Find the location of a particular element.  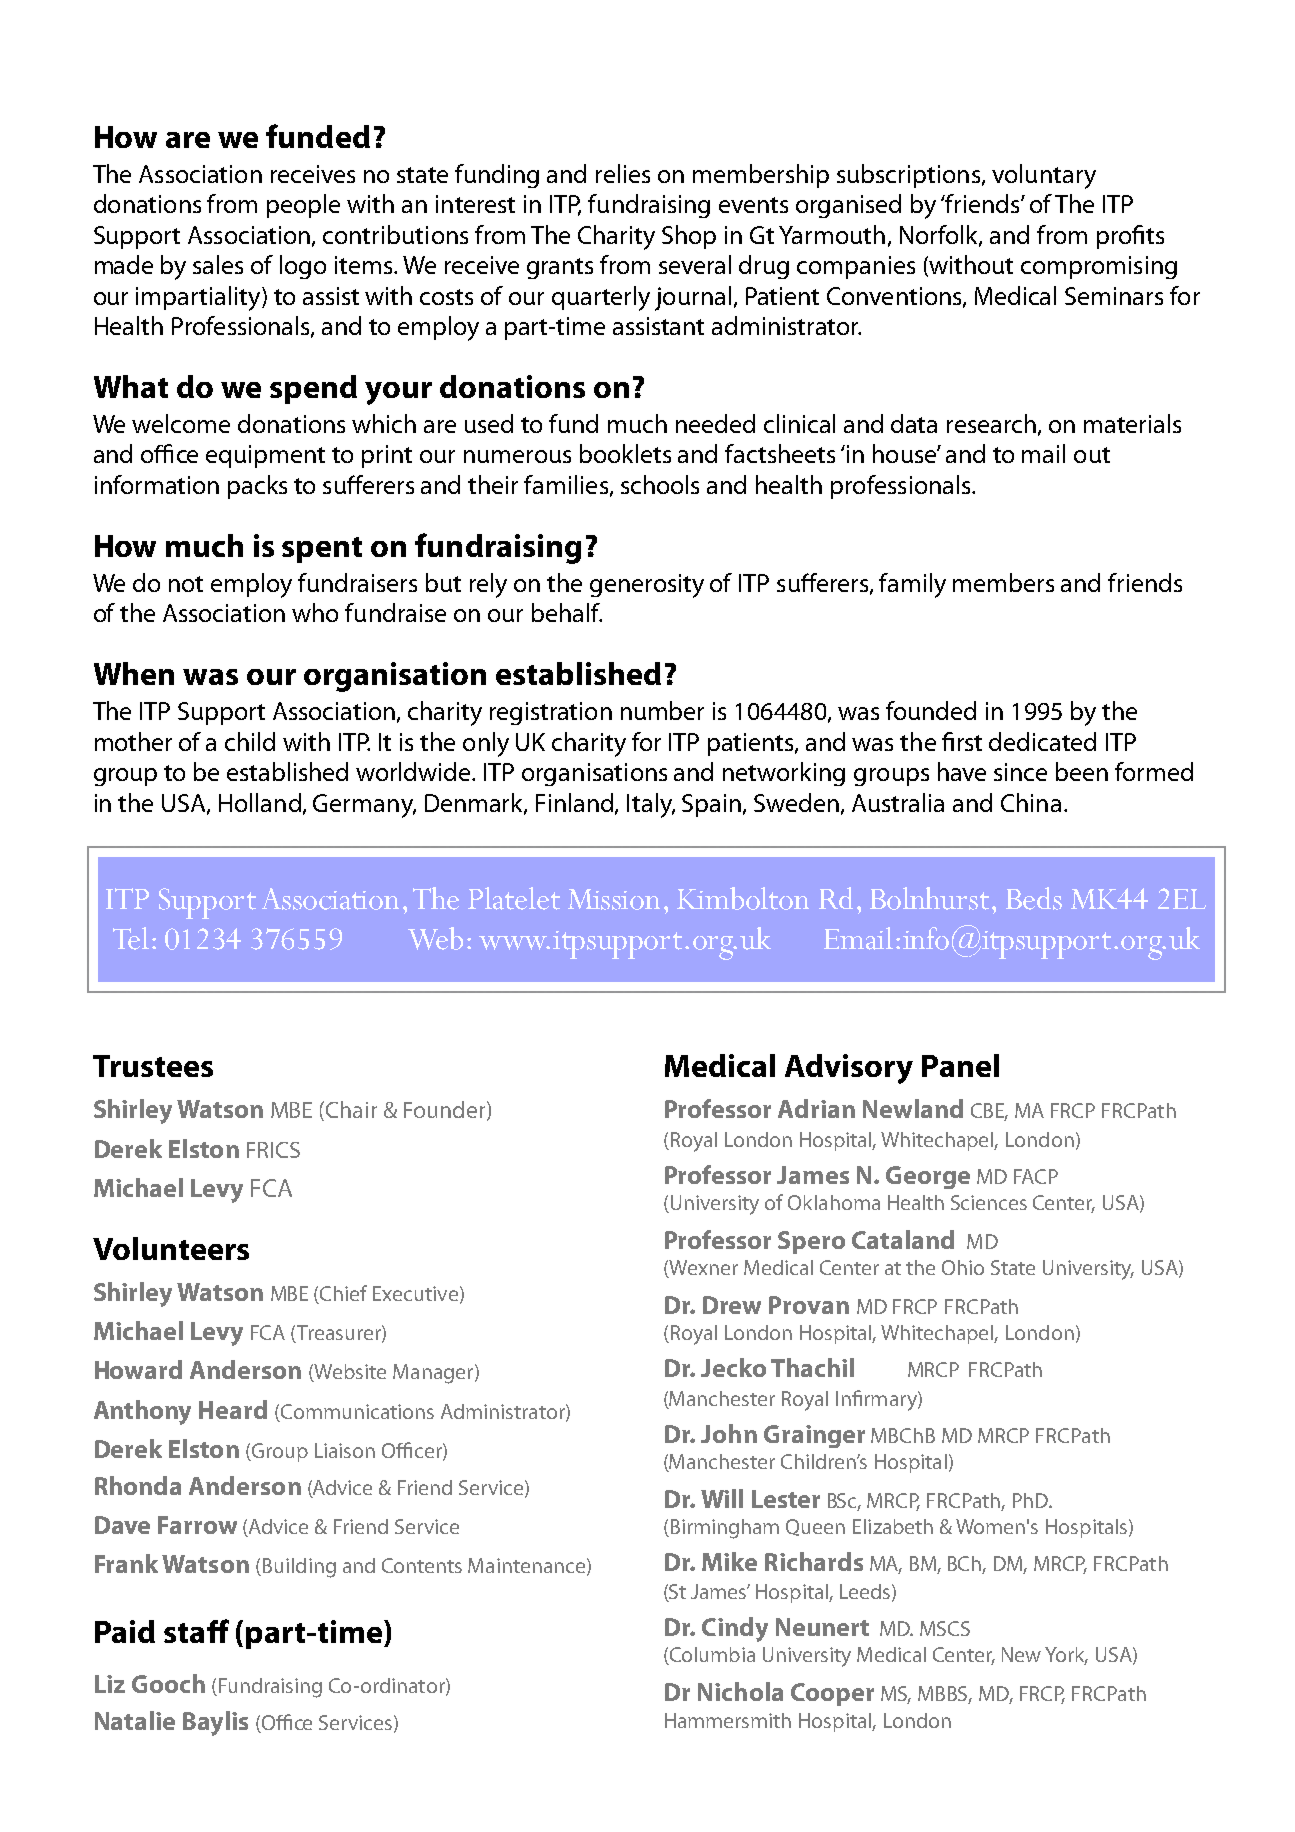

dedicated is located at coordinates (1042, 741).
